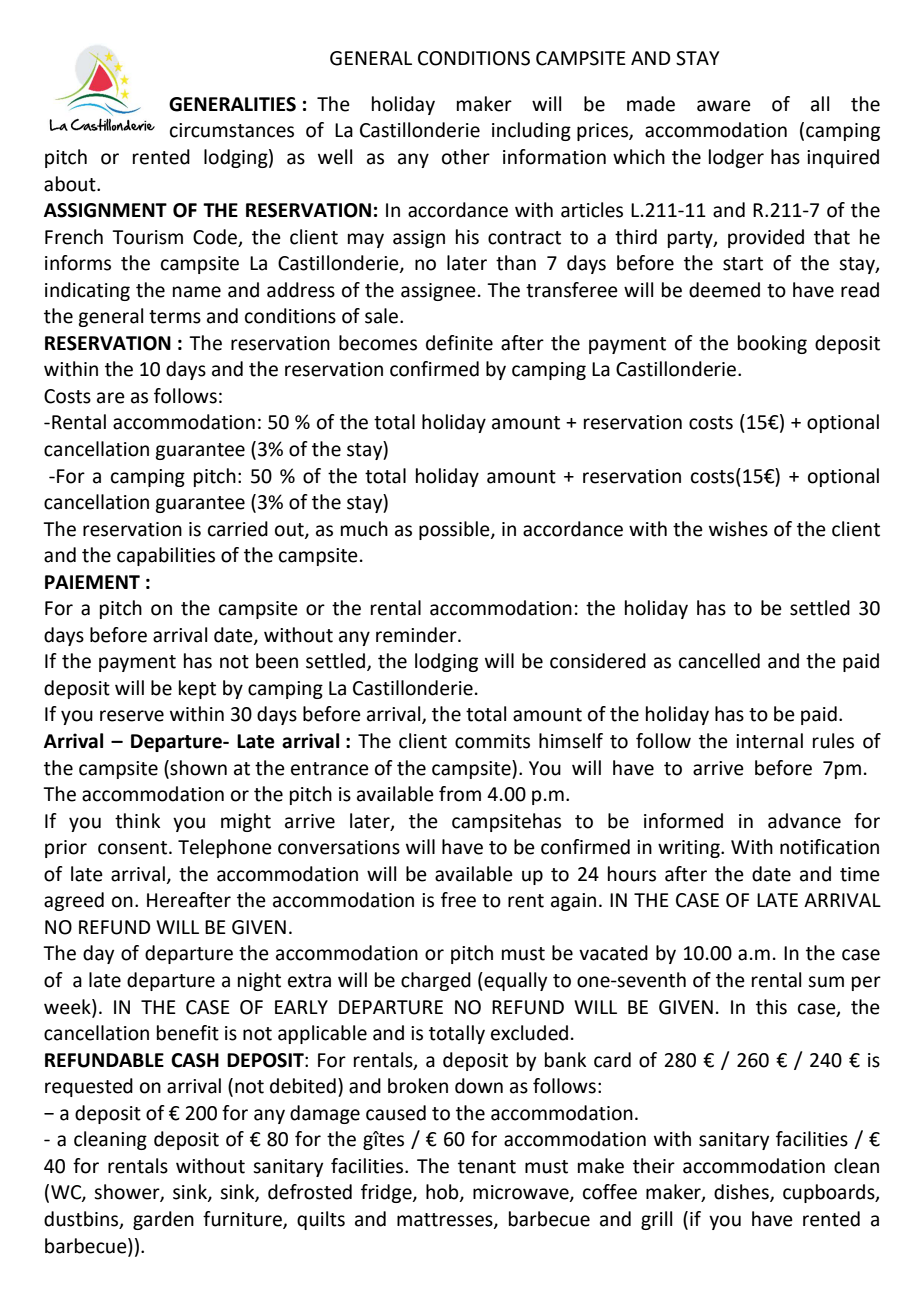 This screenshot has width=924, height=1308. Describe the element at coordinates (736, 158) in the screenshot. I see `lodger` at that location.
